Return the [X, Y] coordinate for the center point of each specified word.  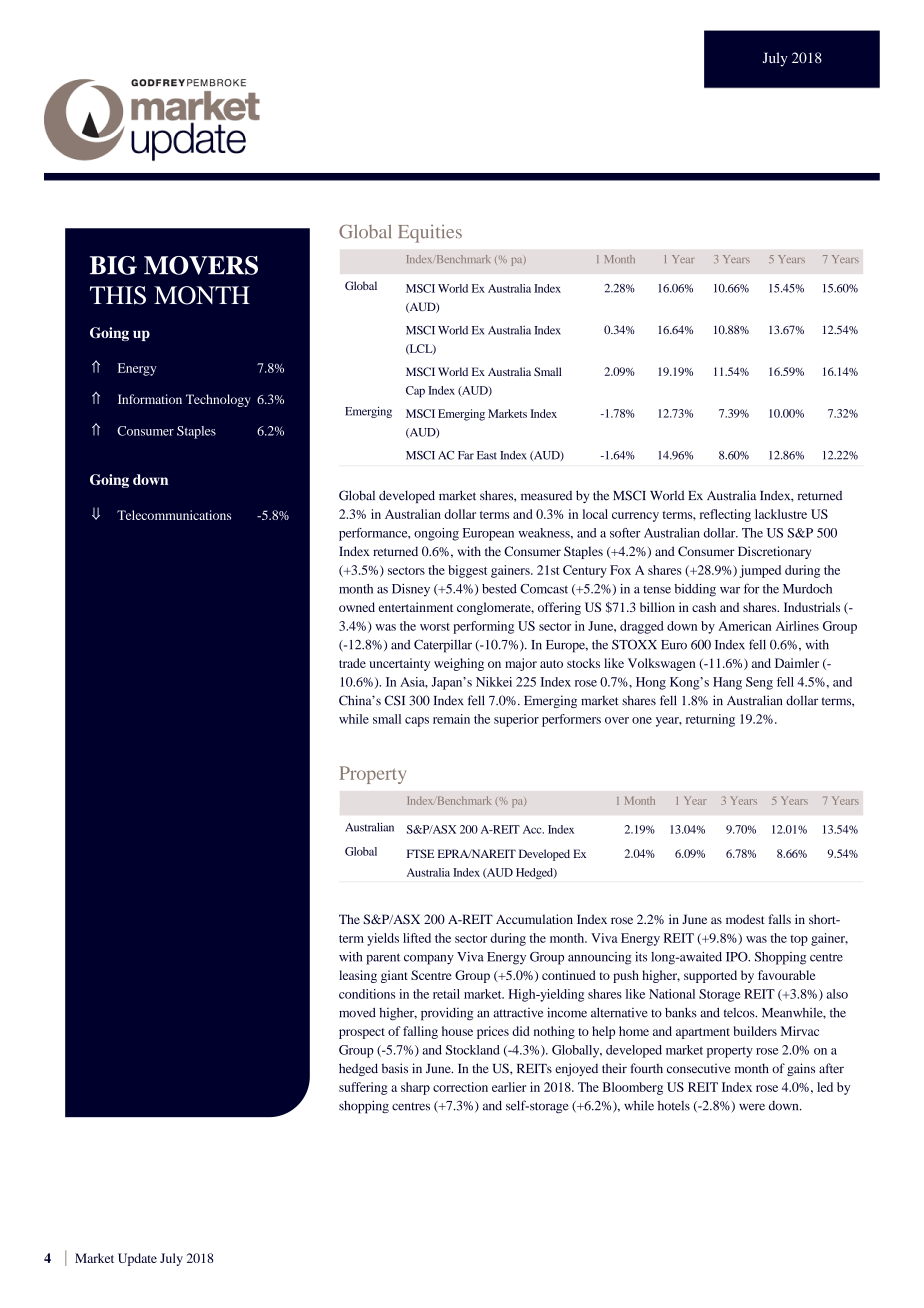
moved [357, 1012]
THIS [118, 295]
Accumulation [534, 919]
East [487, 455]
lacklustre [781, 514]
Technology [218, 400]
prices [493, 1032]
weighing [459, 664]
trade [352, 663]
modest [745, 919]
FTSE [420, 853]
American [745, 626]
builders [755, 1031]
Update [137, 1259]
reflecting [725, 515]
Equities [430, 233]
